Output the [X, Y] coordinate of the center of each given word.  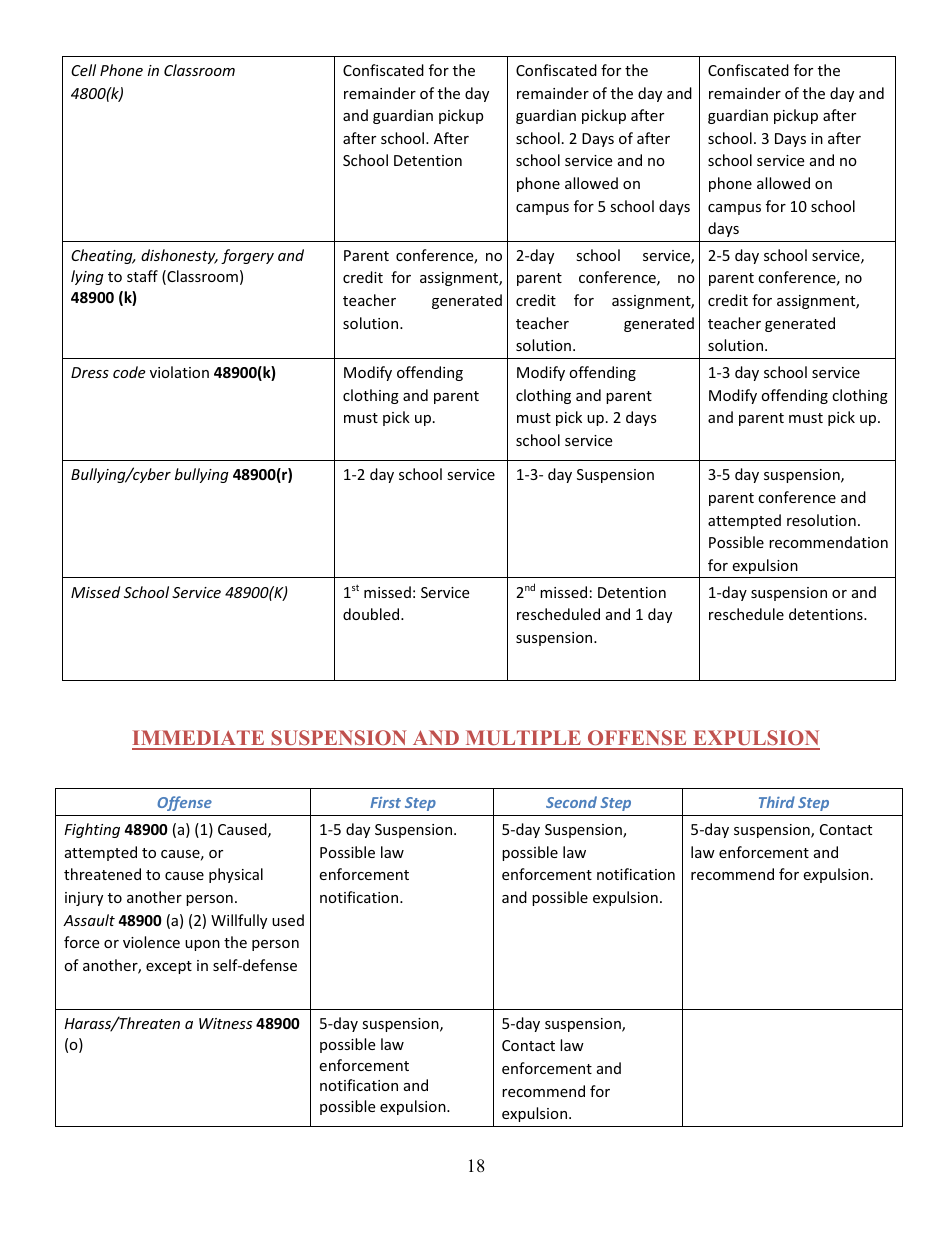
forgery [247, 256]
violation [179, 372]
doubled [372, 614]
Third [777, 802]
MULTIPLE [523, 739]
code [129, 372]
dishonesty [179, 256]
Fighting [92, 830]
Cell [83, 70]
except [169, 967]
